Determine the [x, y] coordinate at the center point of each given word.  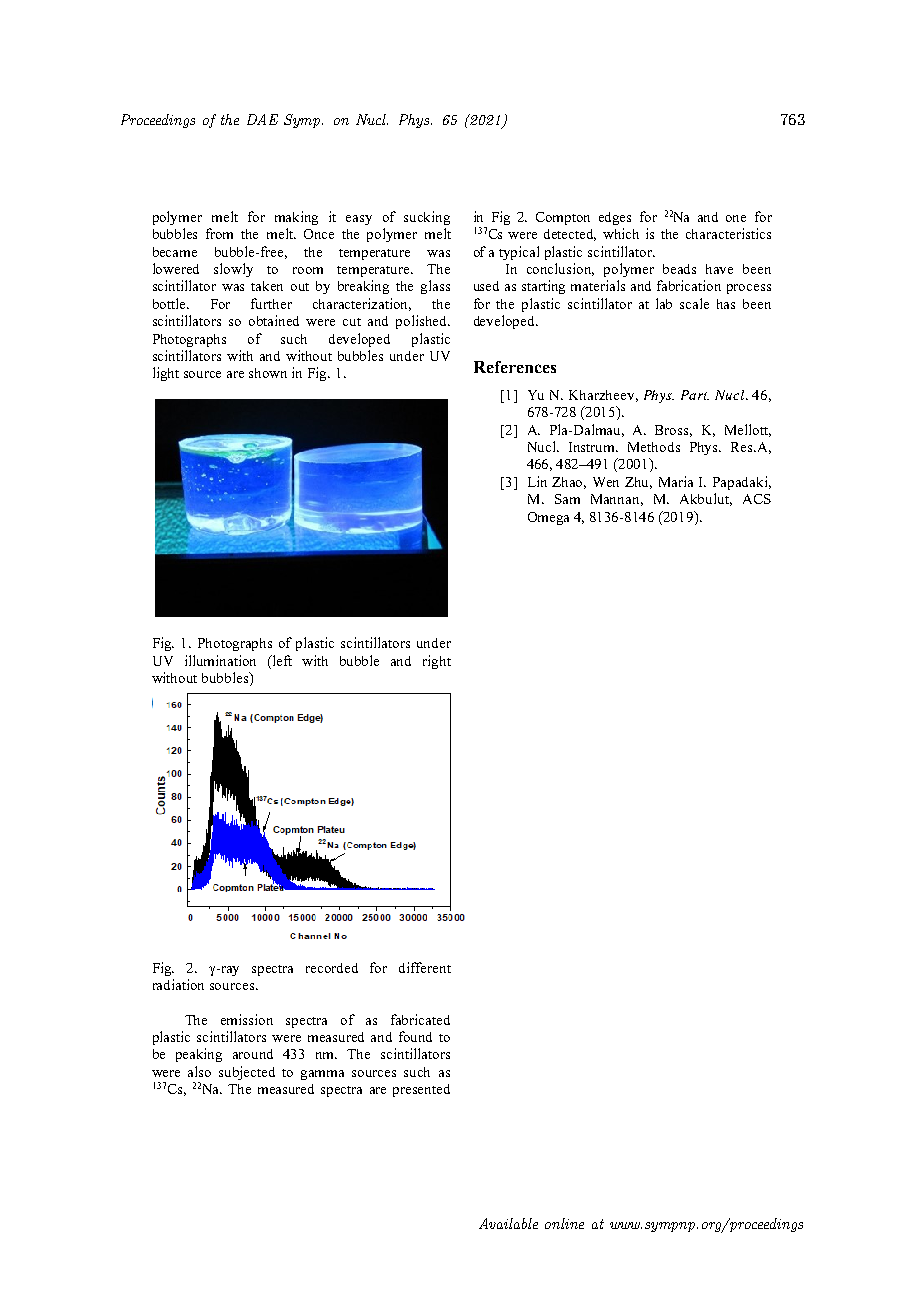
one [736, 218]
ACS [757, 499]
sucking [427, 218]
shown [268, 373]
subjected [247, 1073]
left [281, 660]
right [437, 662]
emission [247, 1019]
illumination [220, 660]
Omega [548, 518]
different [425, 967]
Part [695, 395]
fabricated [420, 1019]
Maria [676, 481]
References [515, 367]
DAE [262, 119]
